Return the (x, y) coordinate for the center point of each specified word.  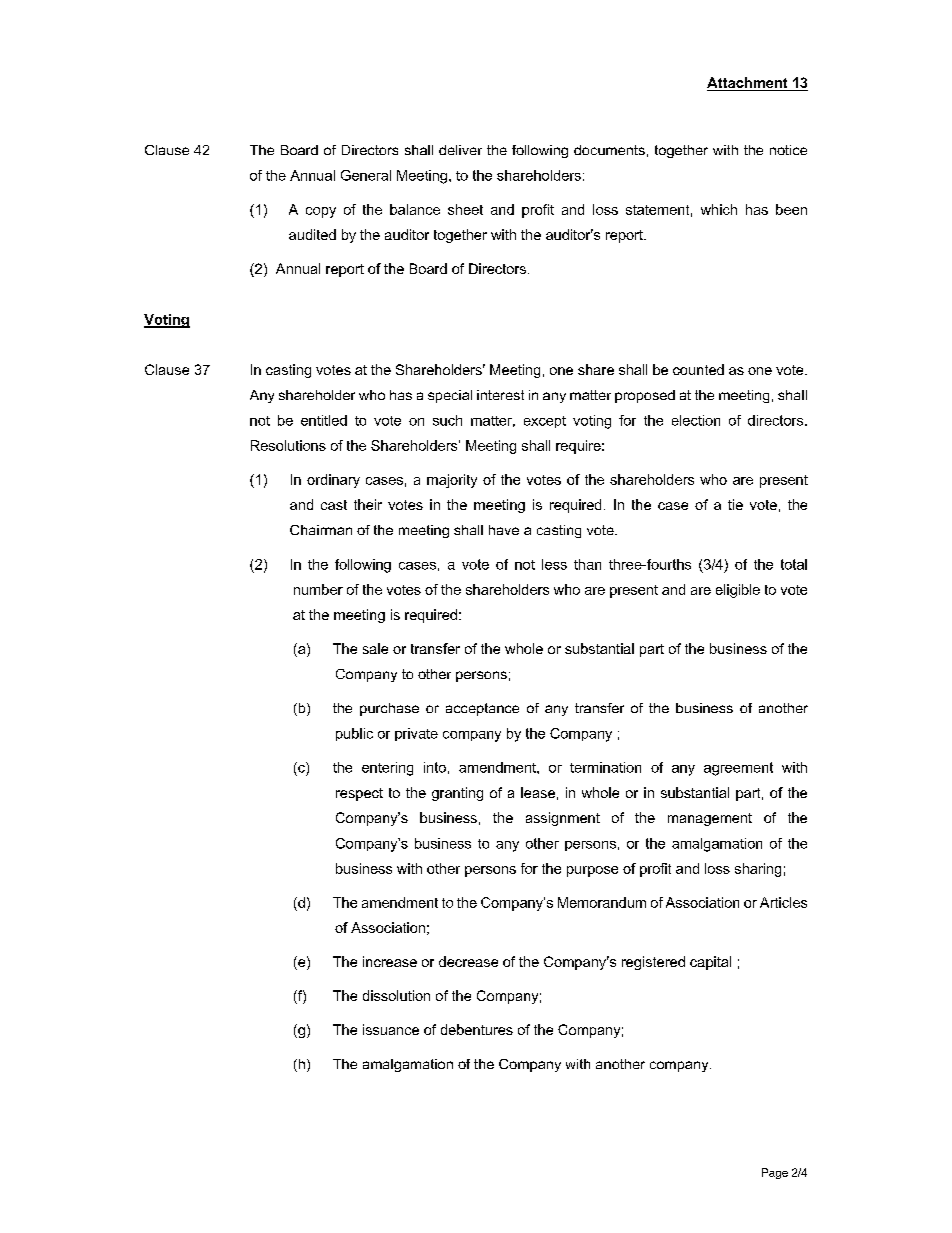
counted (698, 369)
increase (390, 961)
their (368, 504)
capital (710, 963)
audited (312, 234)
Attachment (748, 84)
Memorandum (602, 902)
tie (735, 504)
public (354, 734)
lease (538, 792)
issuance (391, 1029)
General (366, 175)
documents (609, 150)
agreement (738, 769)
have (504, 530)
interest (500, 395)
